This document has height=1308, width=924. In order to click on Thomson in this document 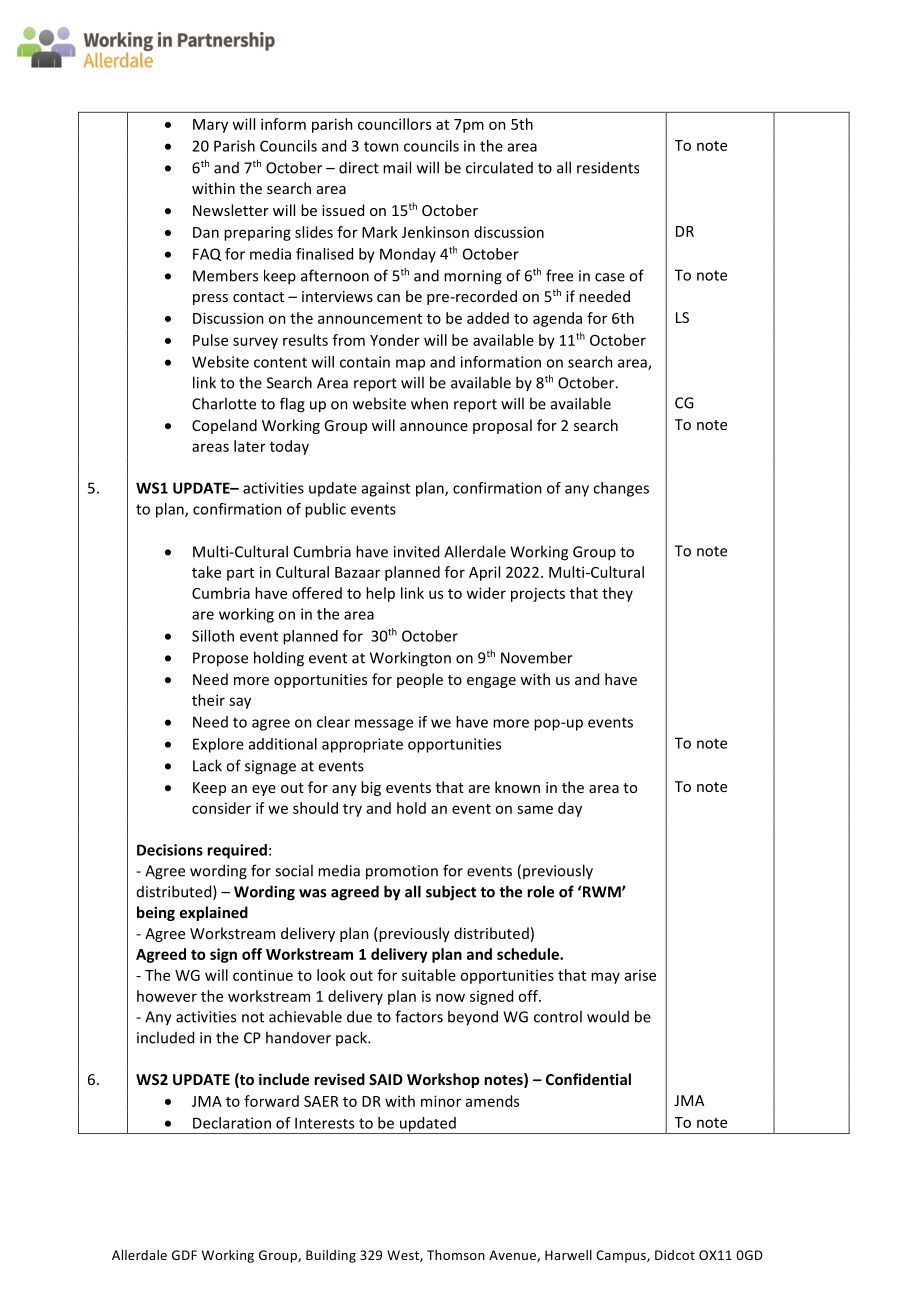, I will do `click(456, 1255)`.
